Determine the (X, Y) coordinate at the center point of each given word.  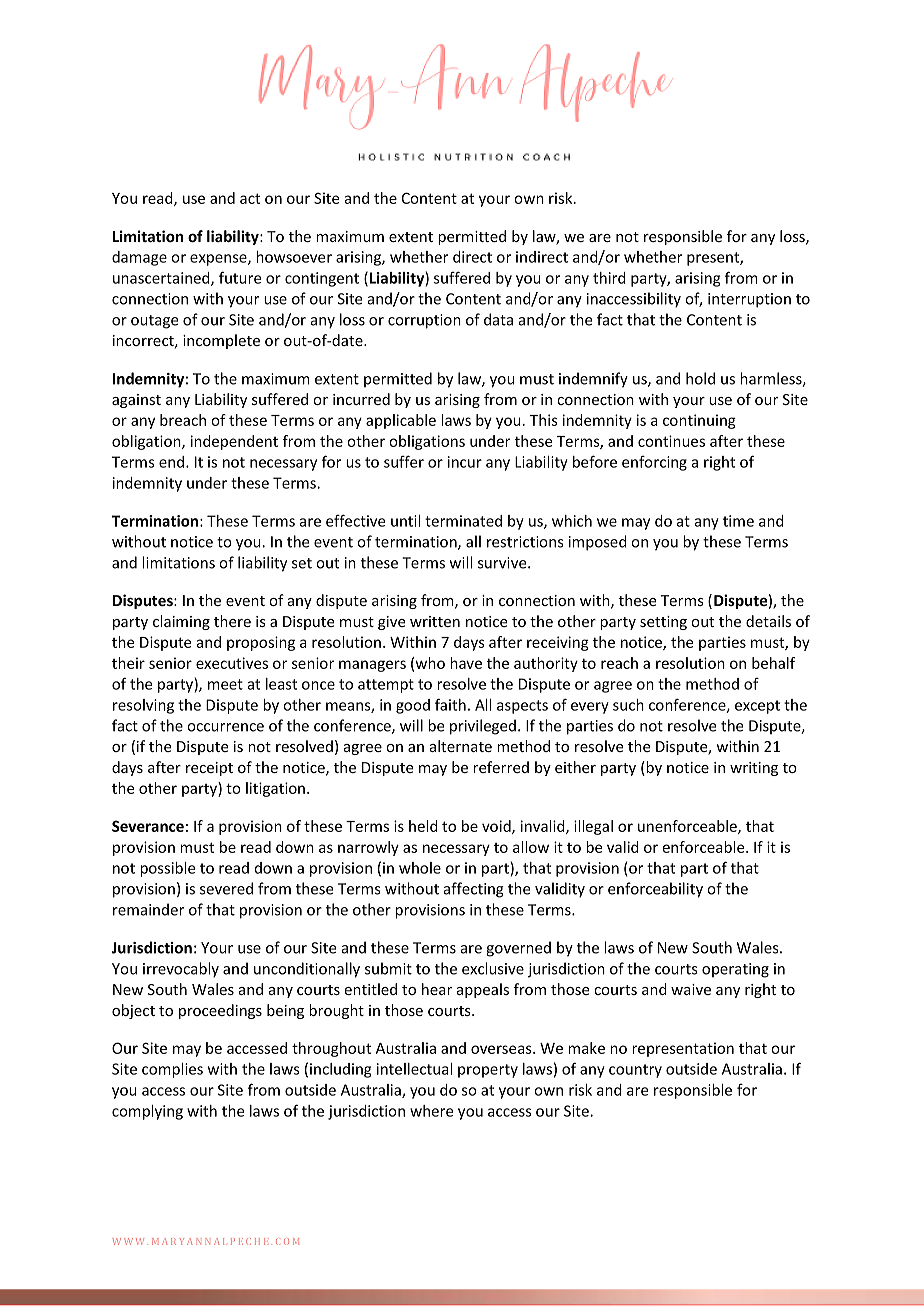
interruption (749, 300)
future (240, 277)
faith (450, 704)
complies (172, 1070)
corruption (424, 321)
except (757, 707)
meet (225, 684)
